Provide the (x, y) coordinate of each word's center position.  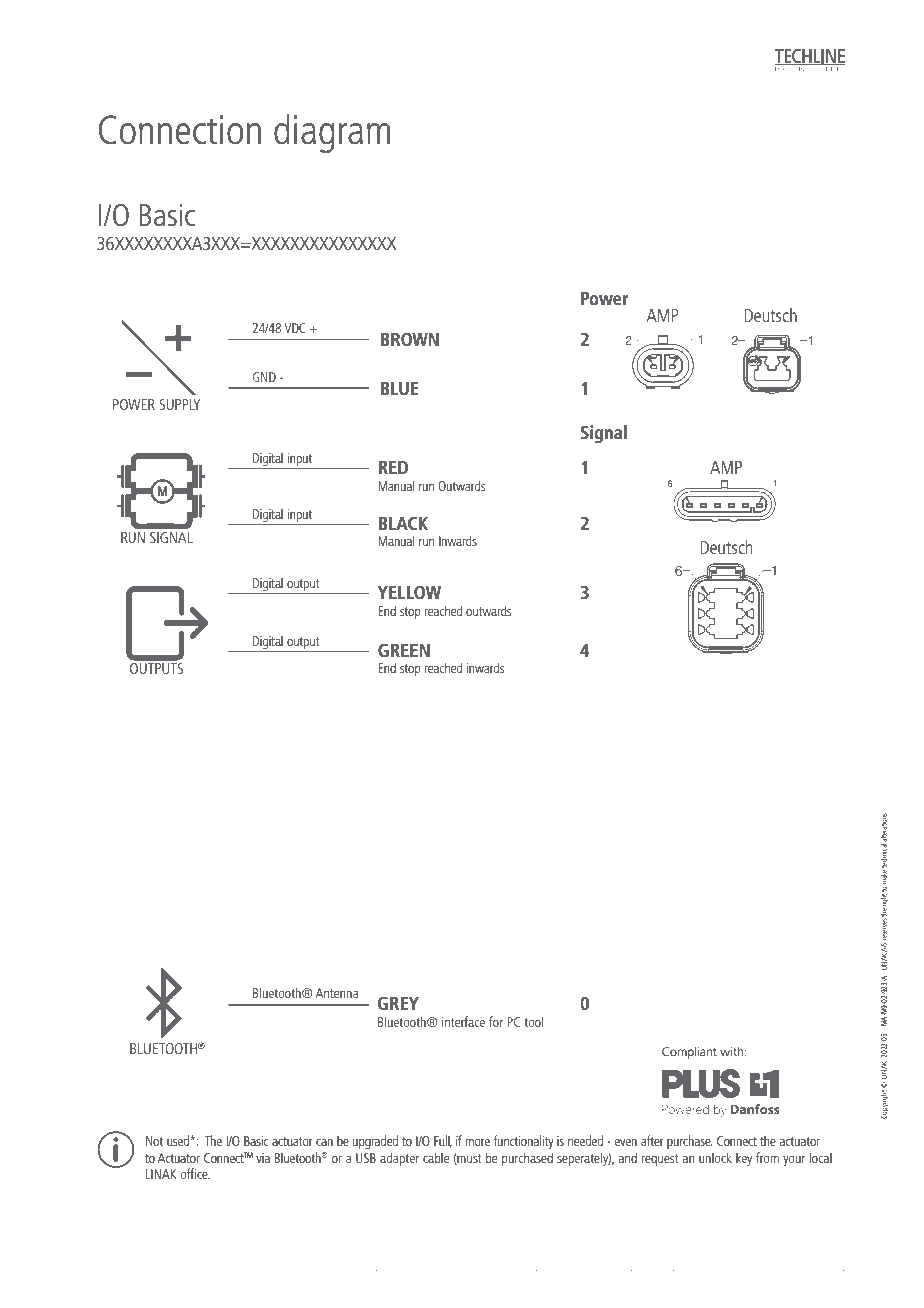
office (195, 1173)
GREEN (404, 650)
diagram (332, 133)
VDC (295, 328)
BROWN (410, 339)
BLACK (403, 523)
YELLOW (409, 592)
